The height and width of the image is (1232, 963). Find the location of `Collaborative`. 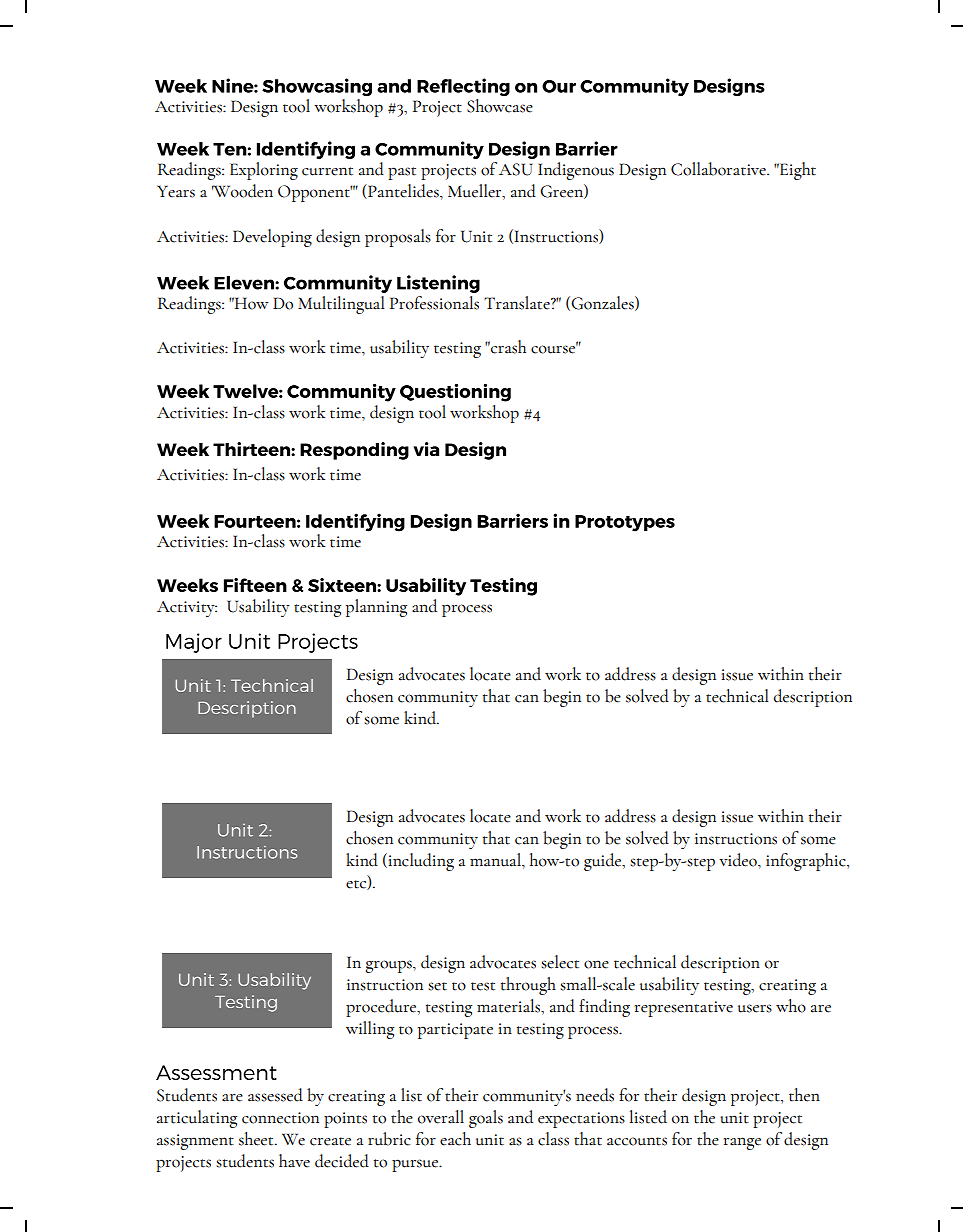

Collaborative is located at coordinates (719, 169).
